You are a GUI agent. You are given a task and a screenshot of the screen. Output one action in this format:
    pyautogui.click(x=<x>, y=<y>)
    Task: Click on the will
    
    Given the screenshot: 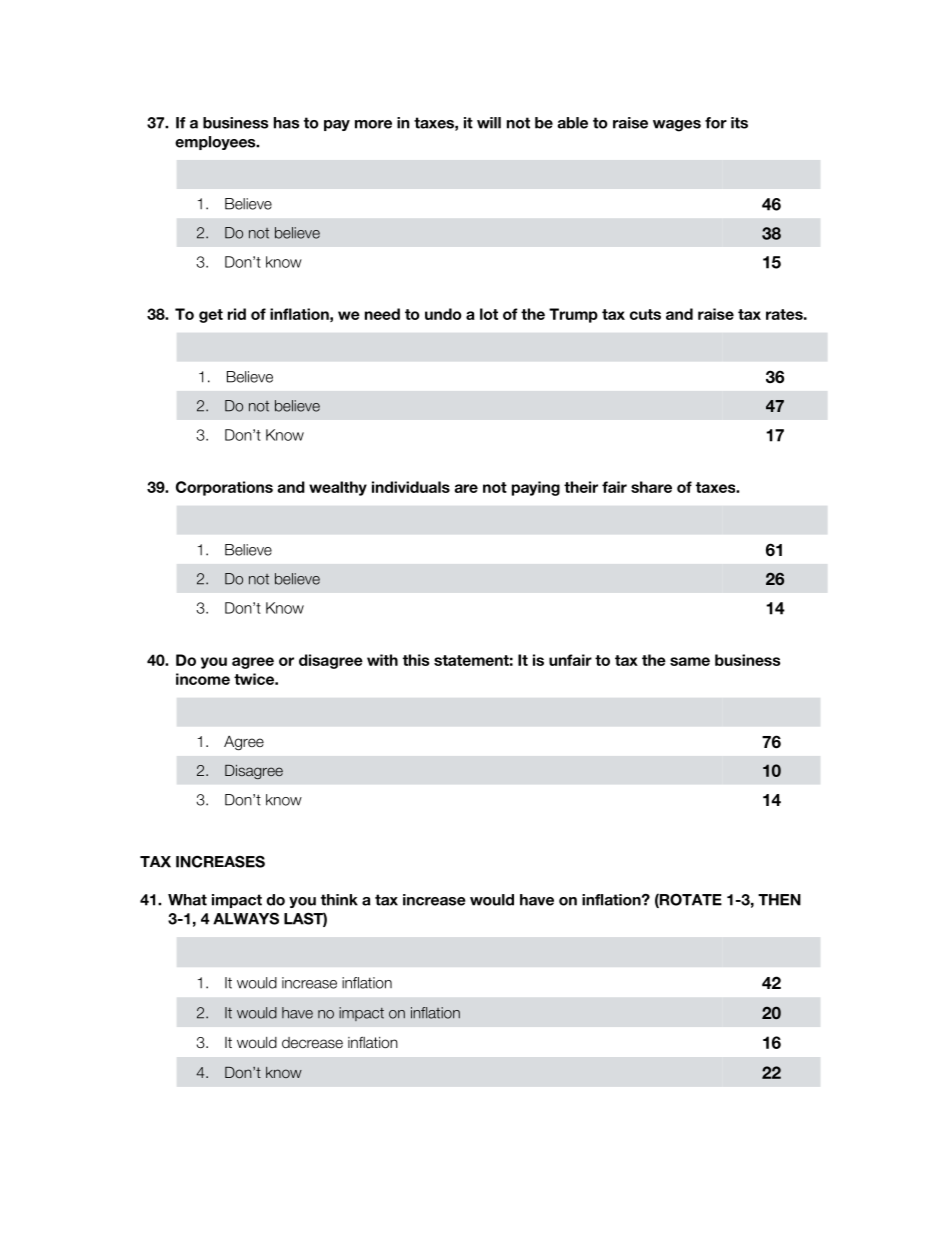 What is the action you would take?
    pyautogui.click(x=489, y=123)
